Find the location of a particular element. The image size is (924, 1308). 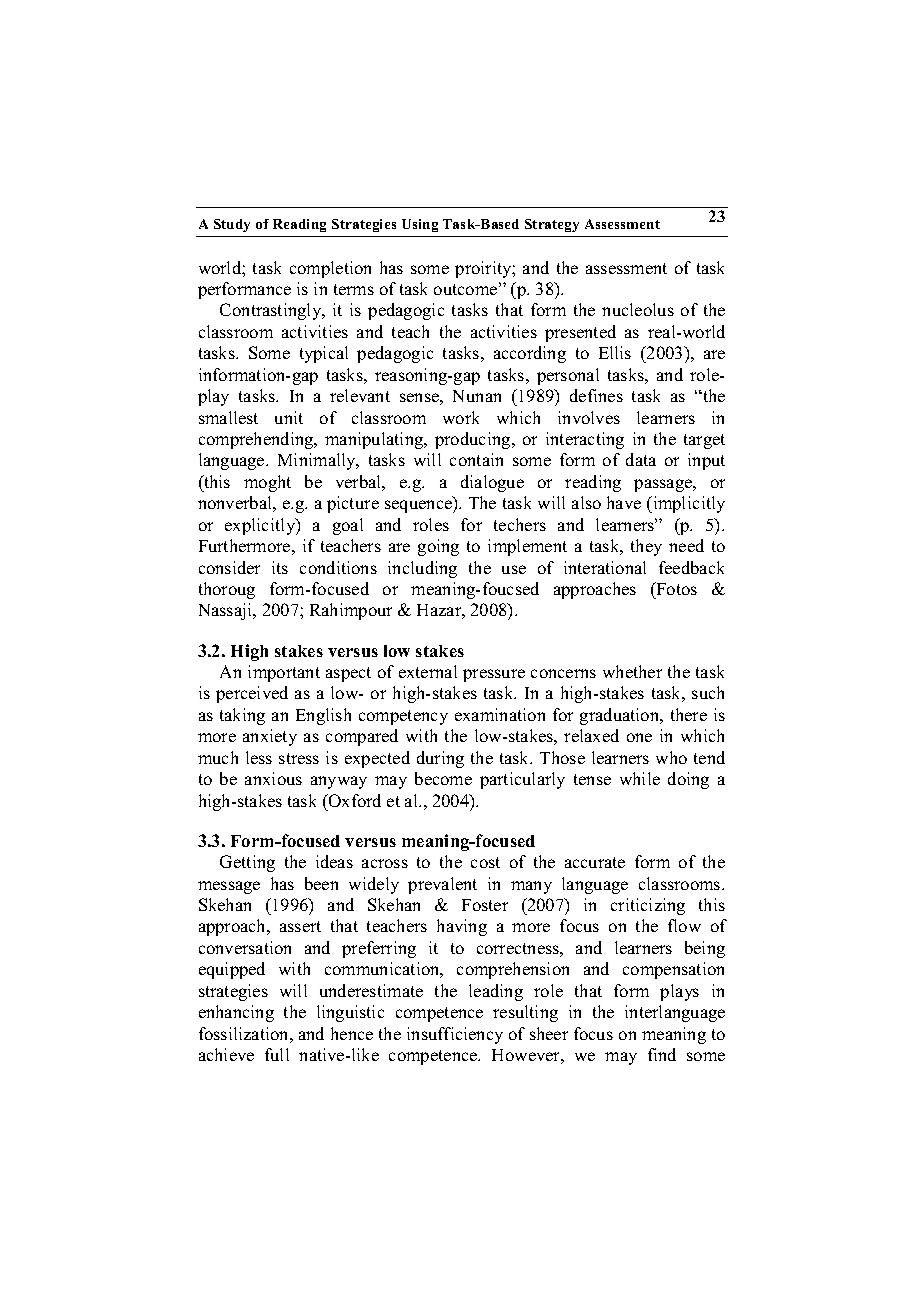

Using is located at coordinates (420, 225).
